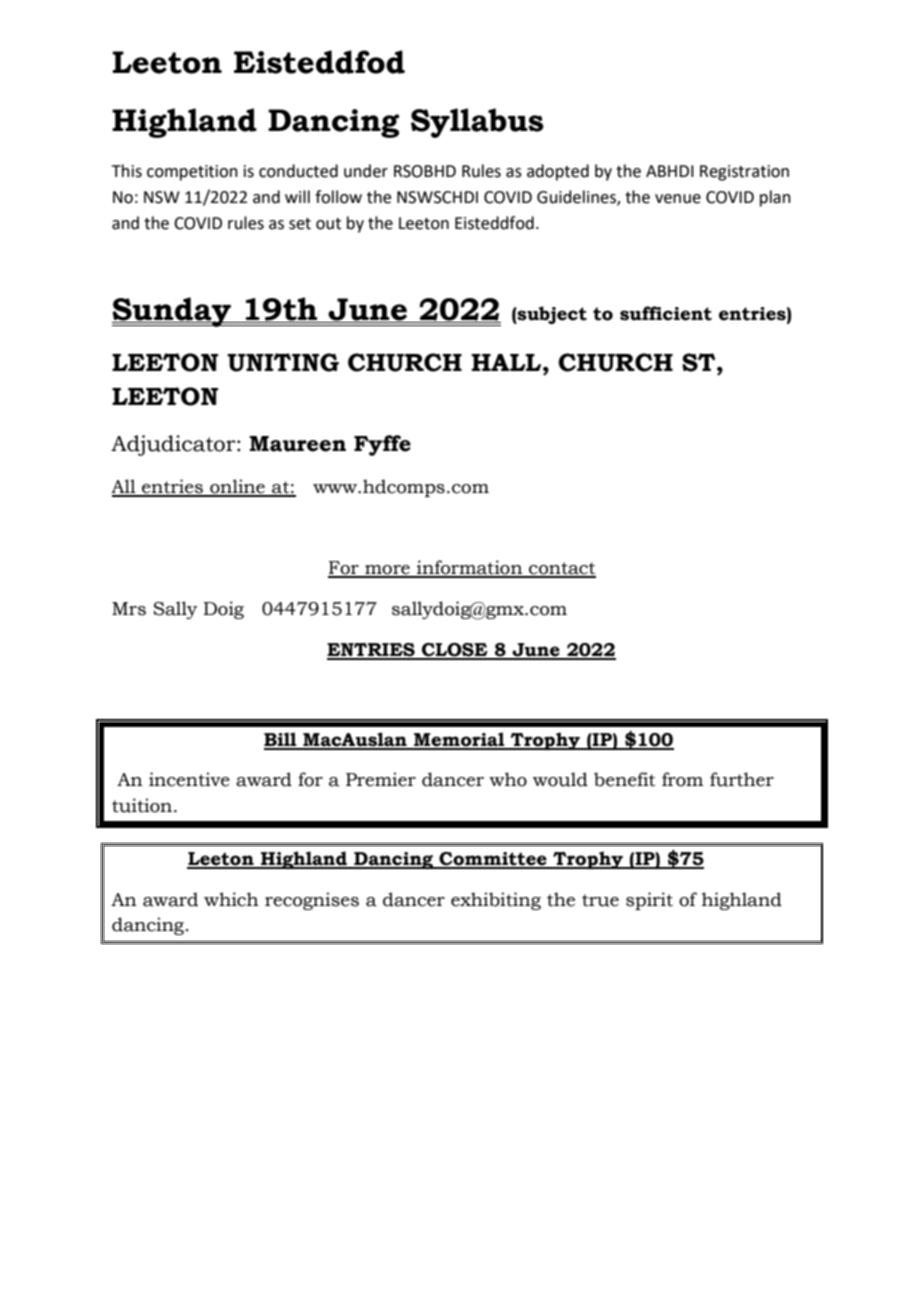 The width and height of the page is (924, 1308). I want to click on which, so click(231, 899).
